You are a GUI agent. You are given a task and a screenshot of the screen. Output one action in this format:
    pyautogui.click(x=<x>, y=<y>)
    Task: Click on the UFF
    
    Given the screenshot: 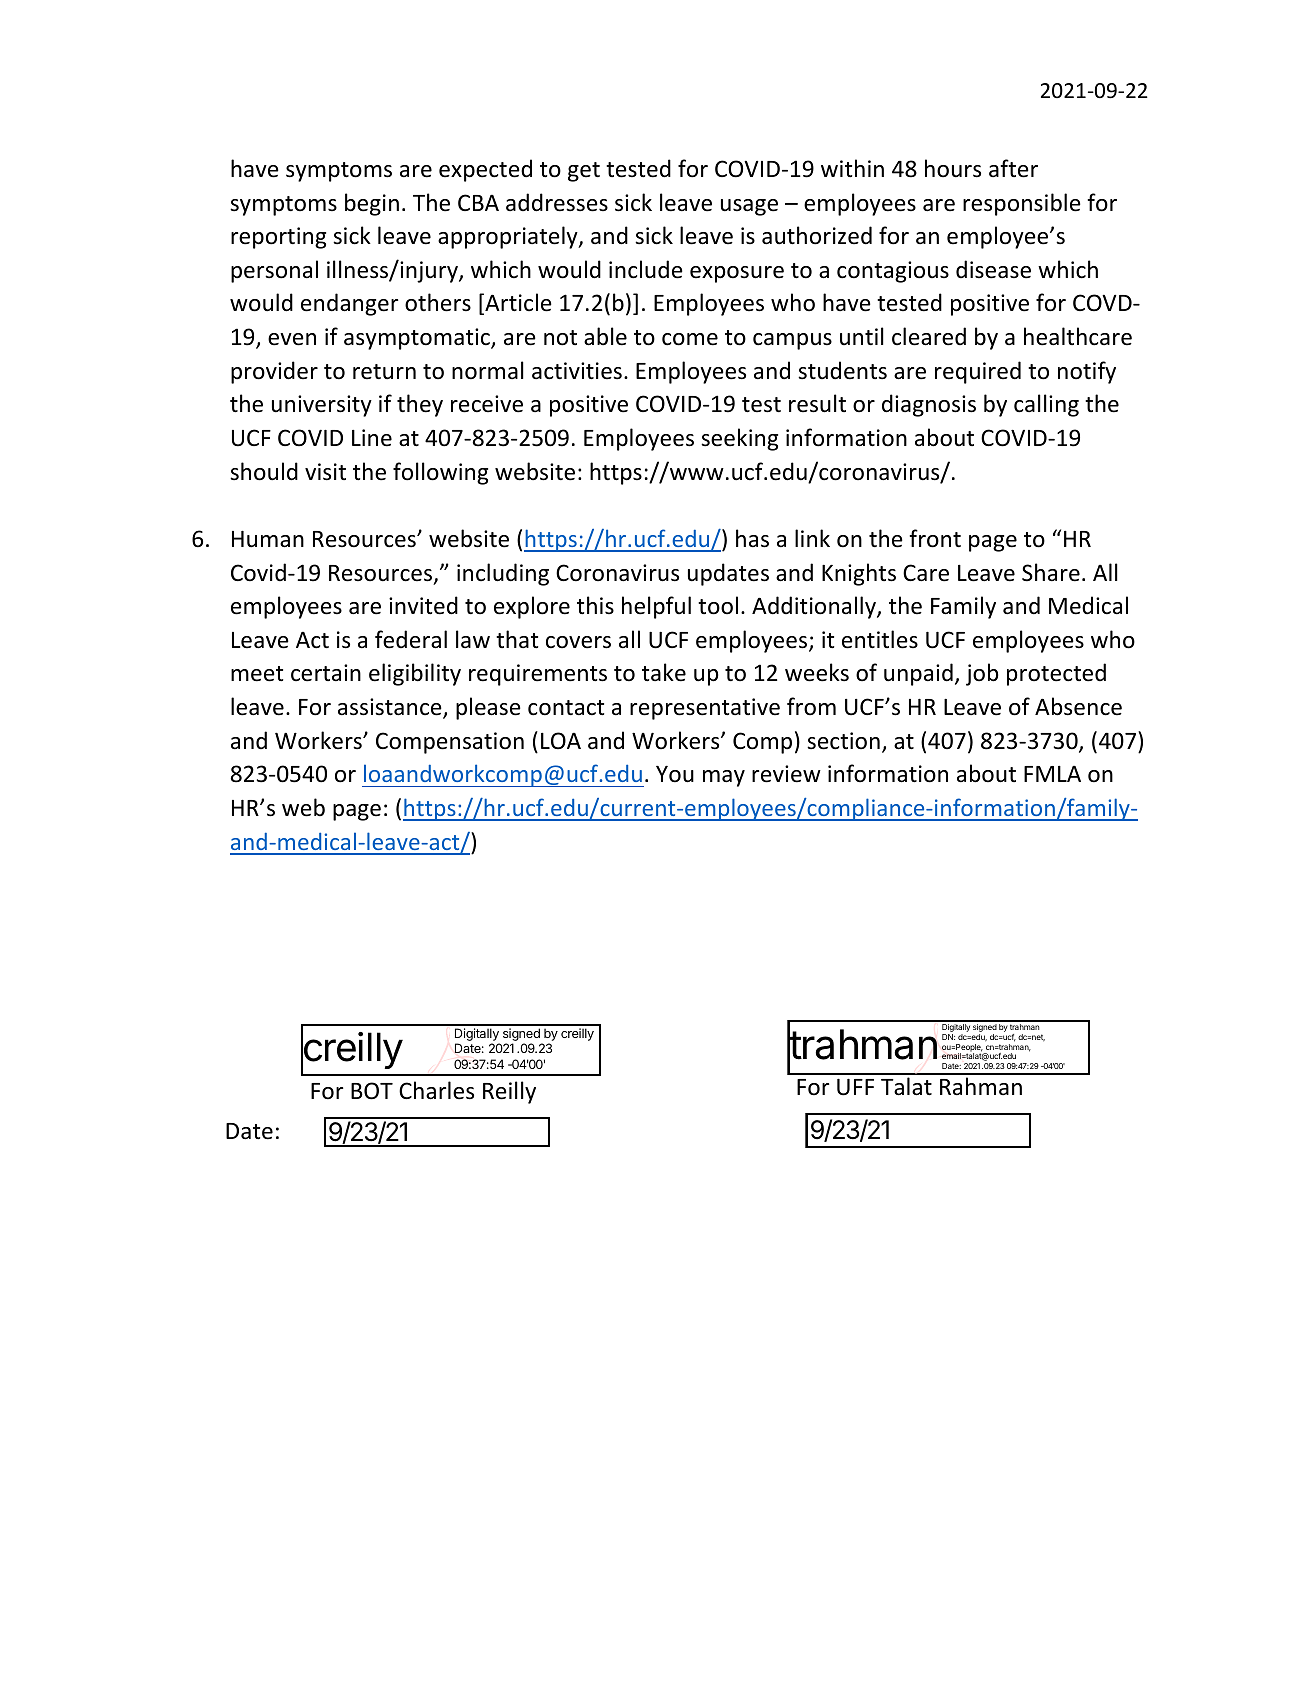 What is the action you would take?
    pyautogui.click(x=855, y=1087)
